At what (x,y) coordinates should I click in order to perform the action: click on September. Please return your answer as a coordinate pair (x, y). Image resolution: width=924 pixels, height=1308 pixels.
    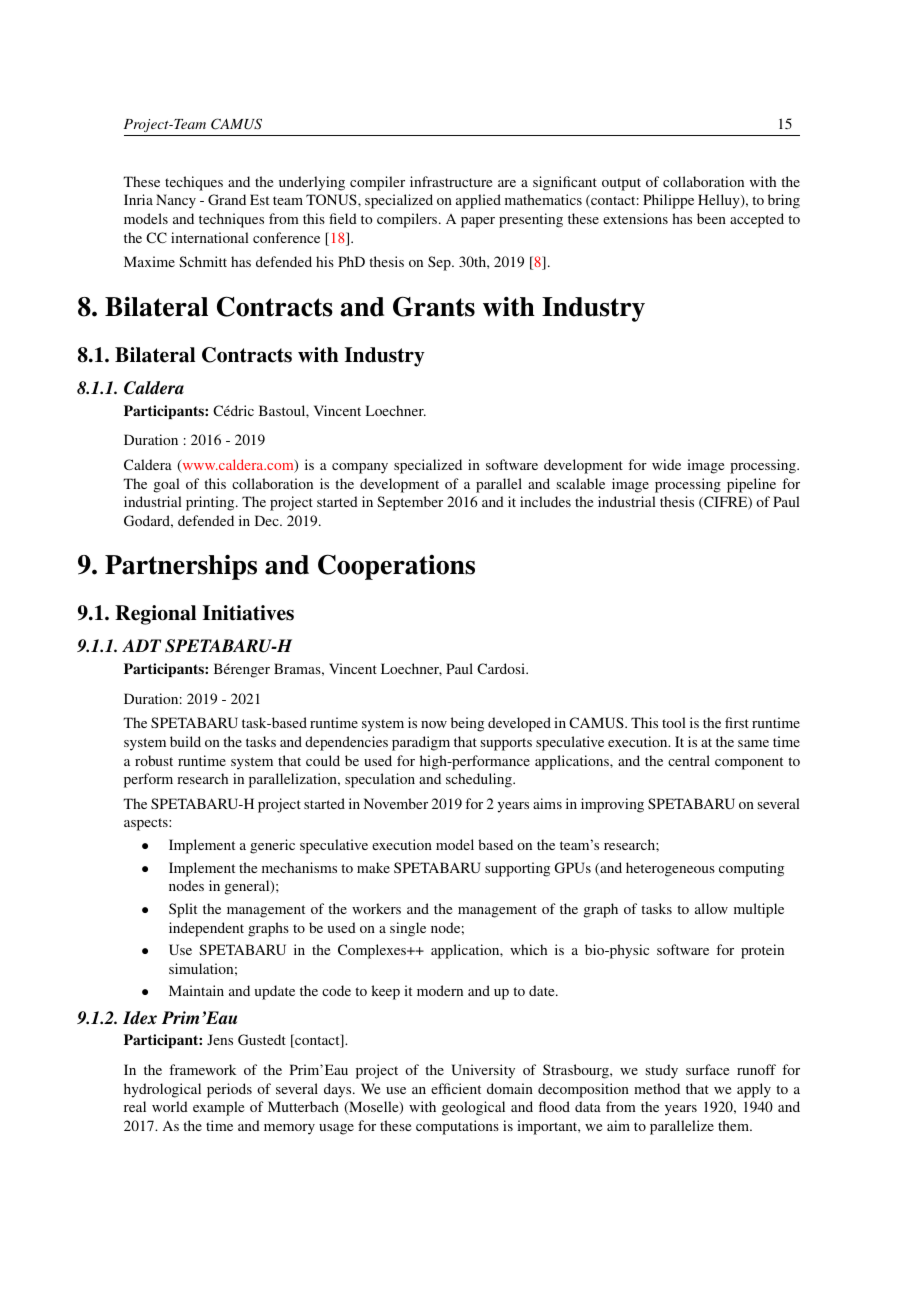
    Looking at the image, I should click on (410, 503).
